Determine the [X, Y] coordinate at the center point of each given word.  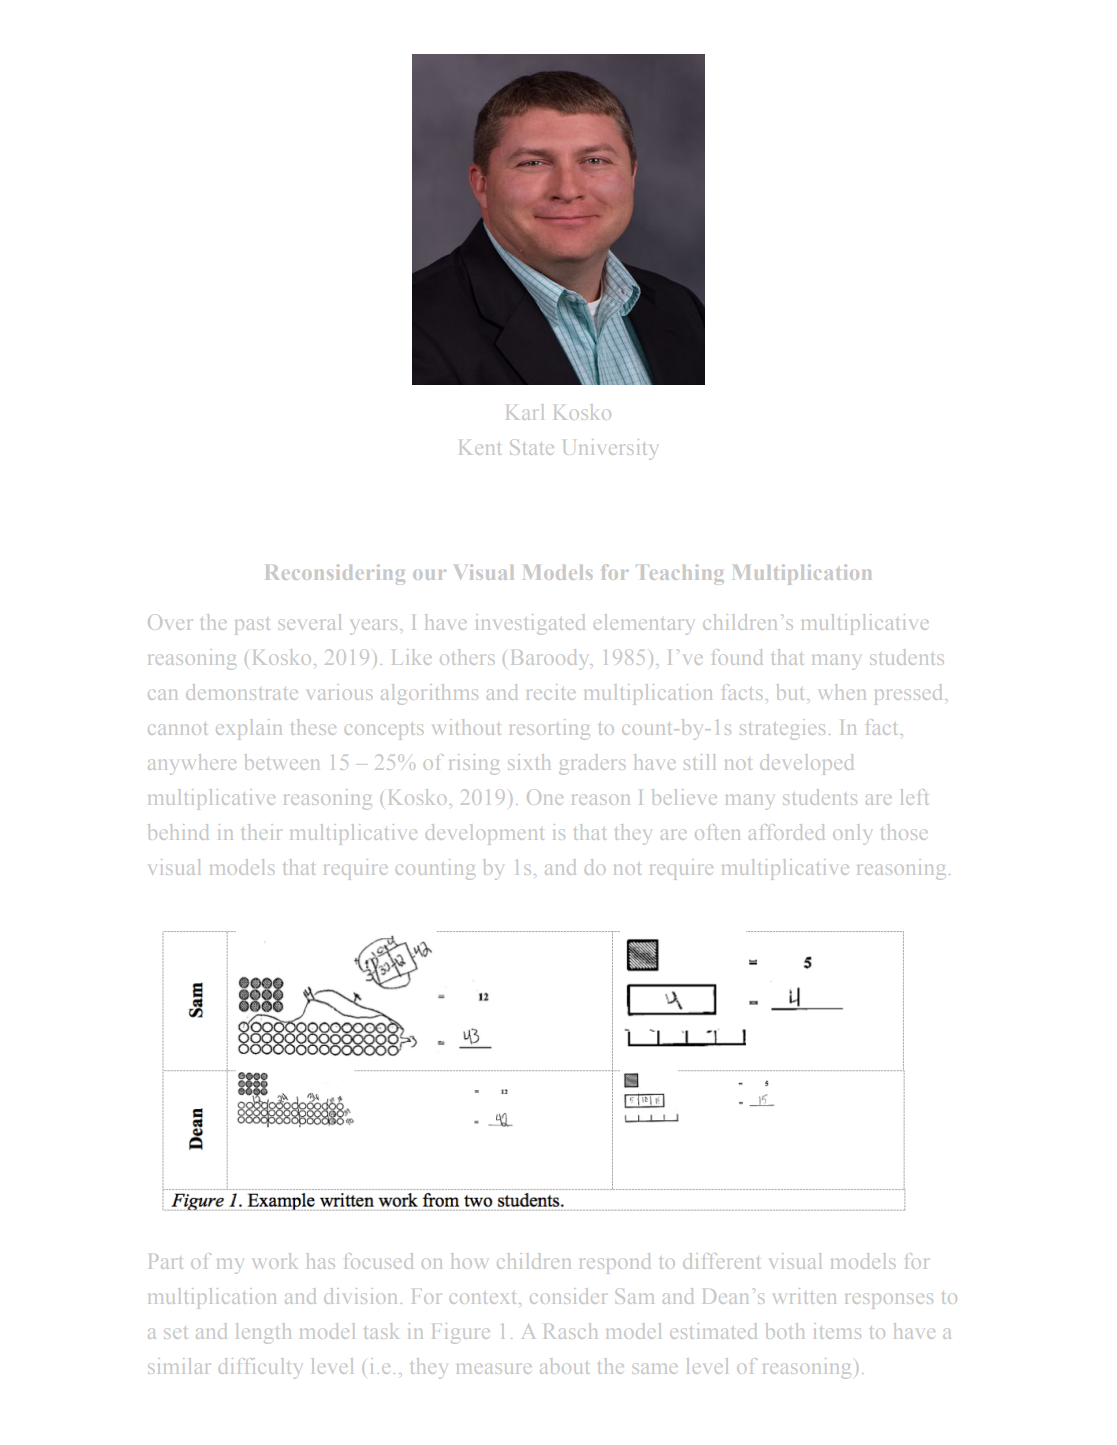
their [261, 832]
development [485, 834]
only [851, 834]
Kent [480, 447]
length [263, 1333]
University [609, 449]
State [532, 447]
